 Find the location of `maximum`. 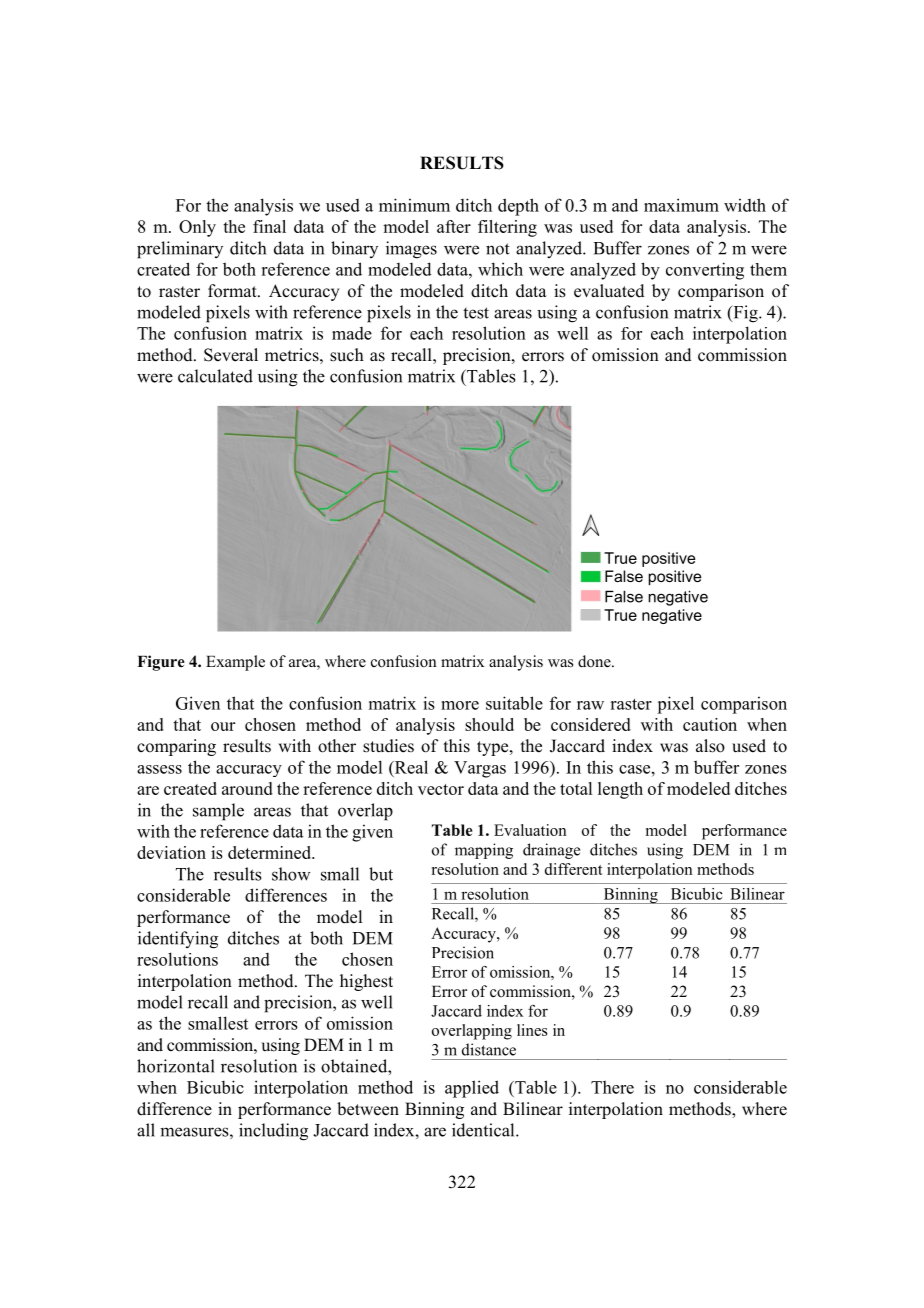

maximum is located at coordinates (681, 205).
